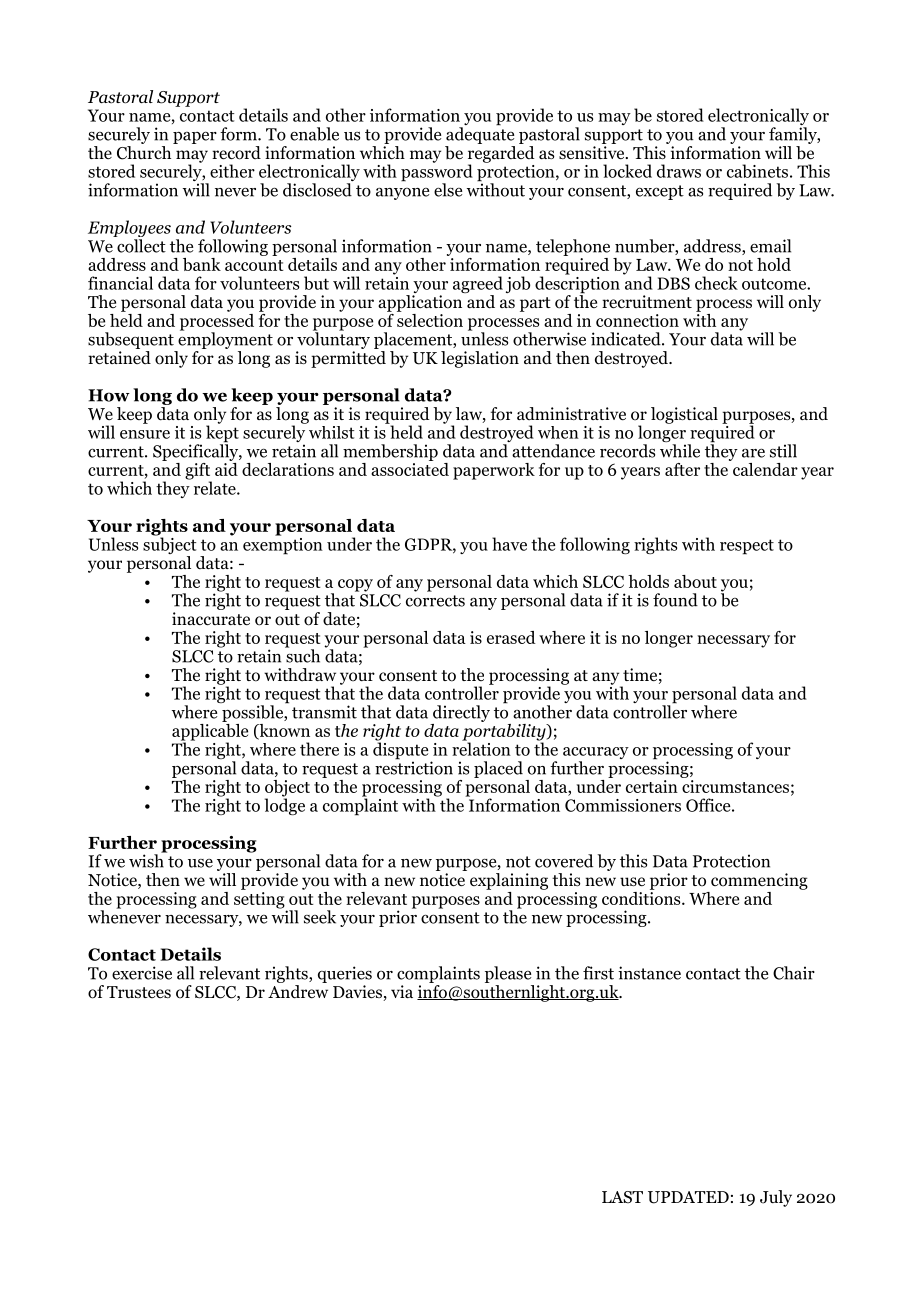  Describe the element at coordinates (649, 973) in the screenshot. I see `instance` at that location.
